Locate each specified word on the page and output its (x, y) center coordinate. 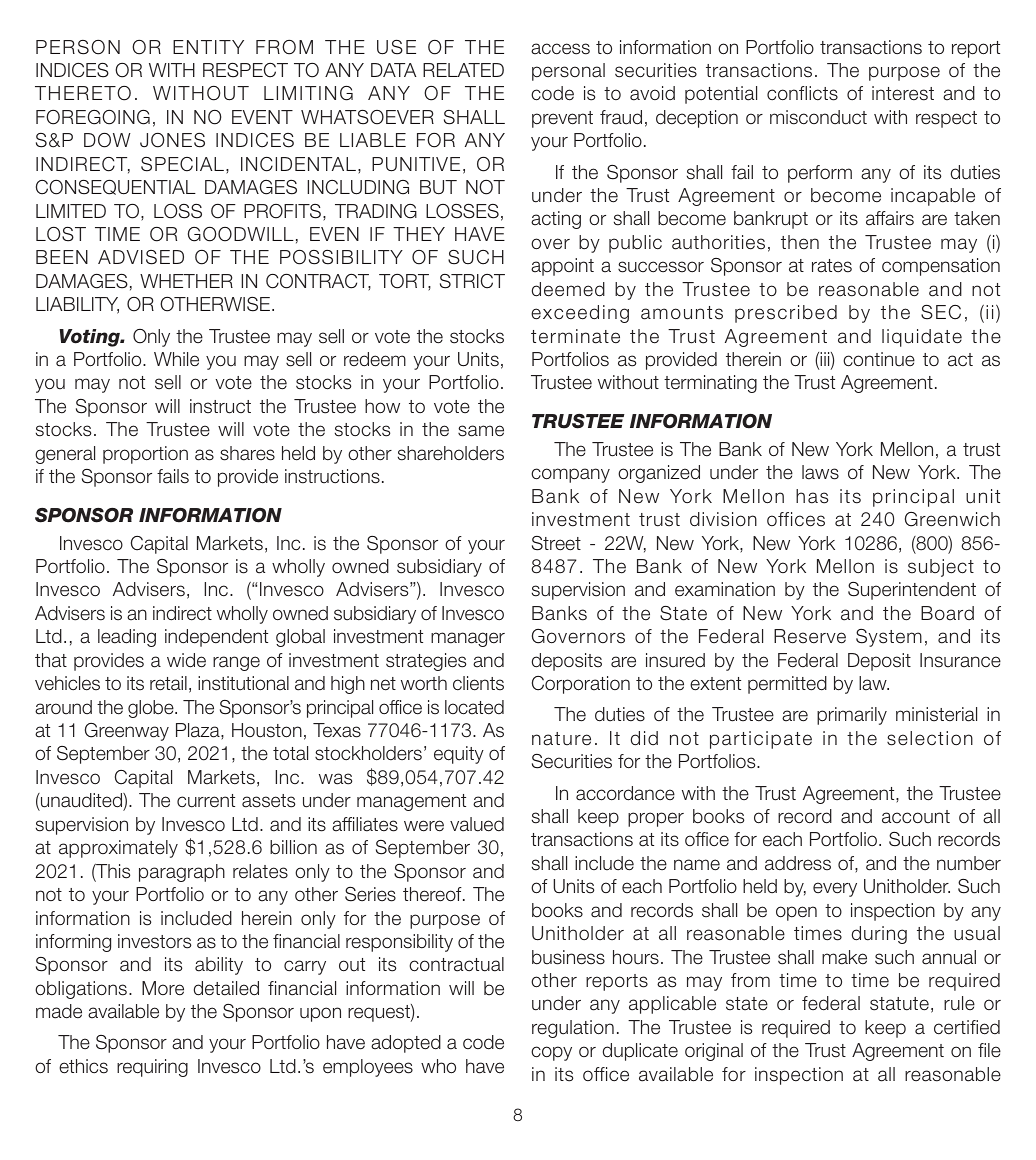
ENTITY (208, 47)
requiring (152, 1068)
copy (551, 1053)
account (916, 817)
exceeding (580, 314)
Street (556, 543)
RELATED (463, 70)
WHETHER (186, 281)
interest (903, 93)
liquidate (922, 338)
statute (899, 1004)
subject (941, 568)
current (206, 801)
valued (477, 824)
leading (127, 638)
